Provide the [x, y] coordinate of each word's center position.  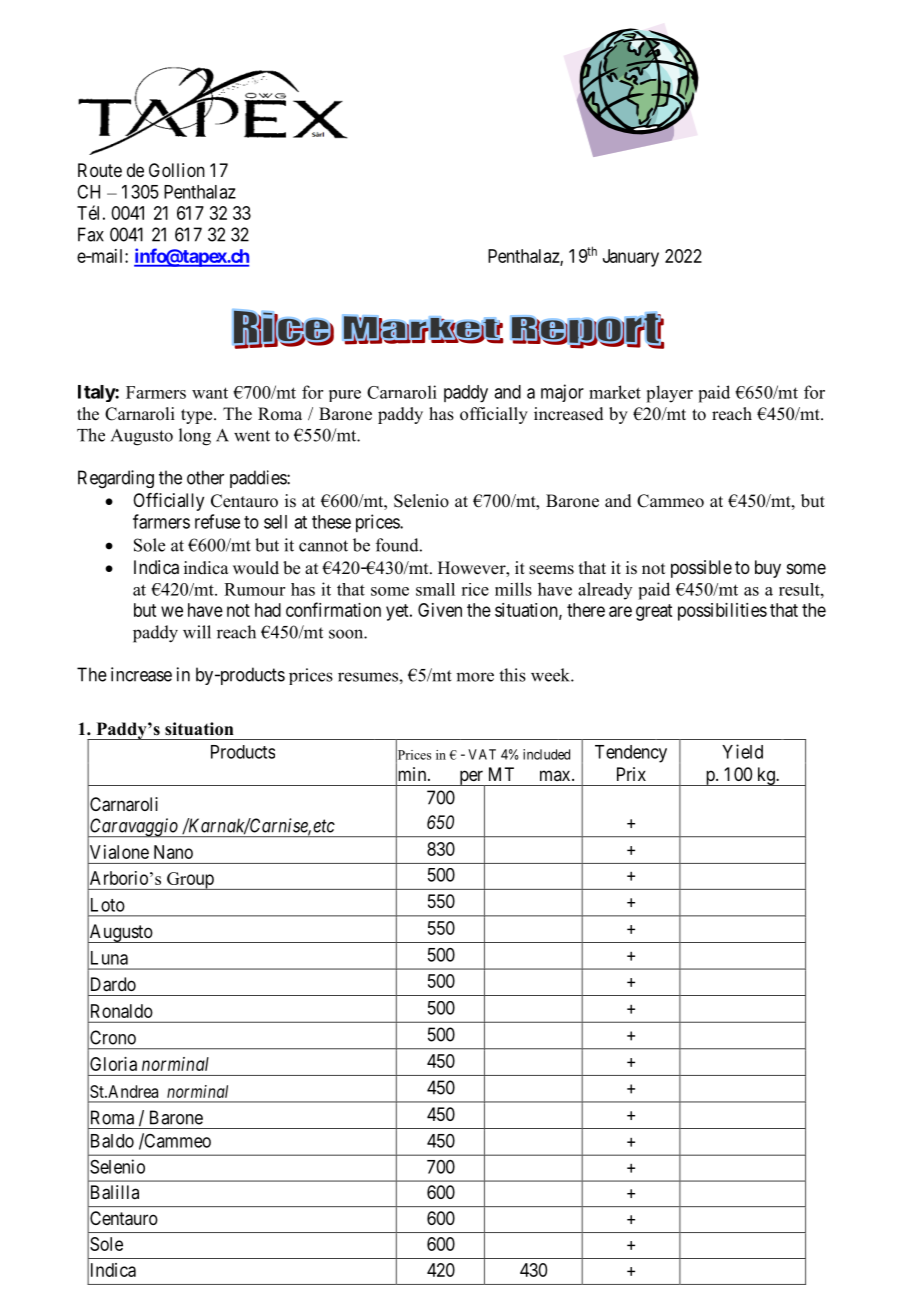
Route [100, 170]
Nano [173, 852]
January [631, 258]
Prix [631, 774]
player [670, 394]
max [556, 775]
